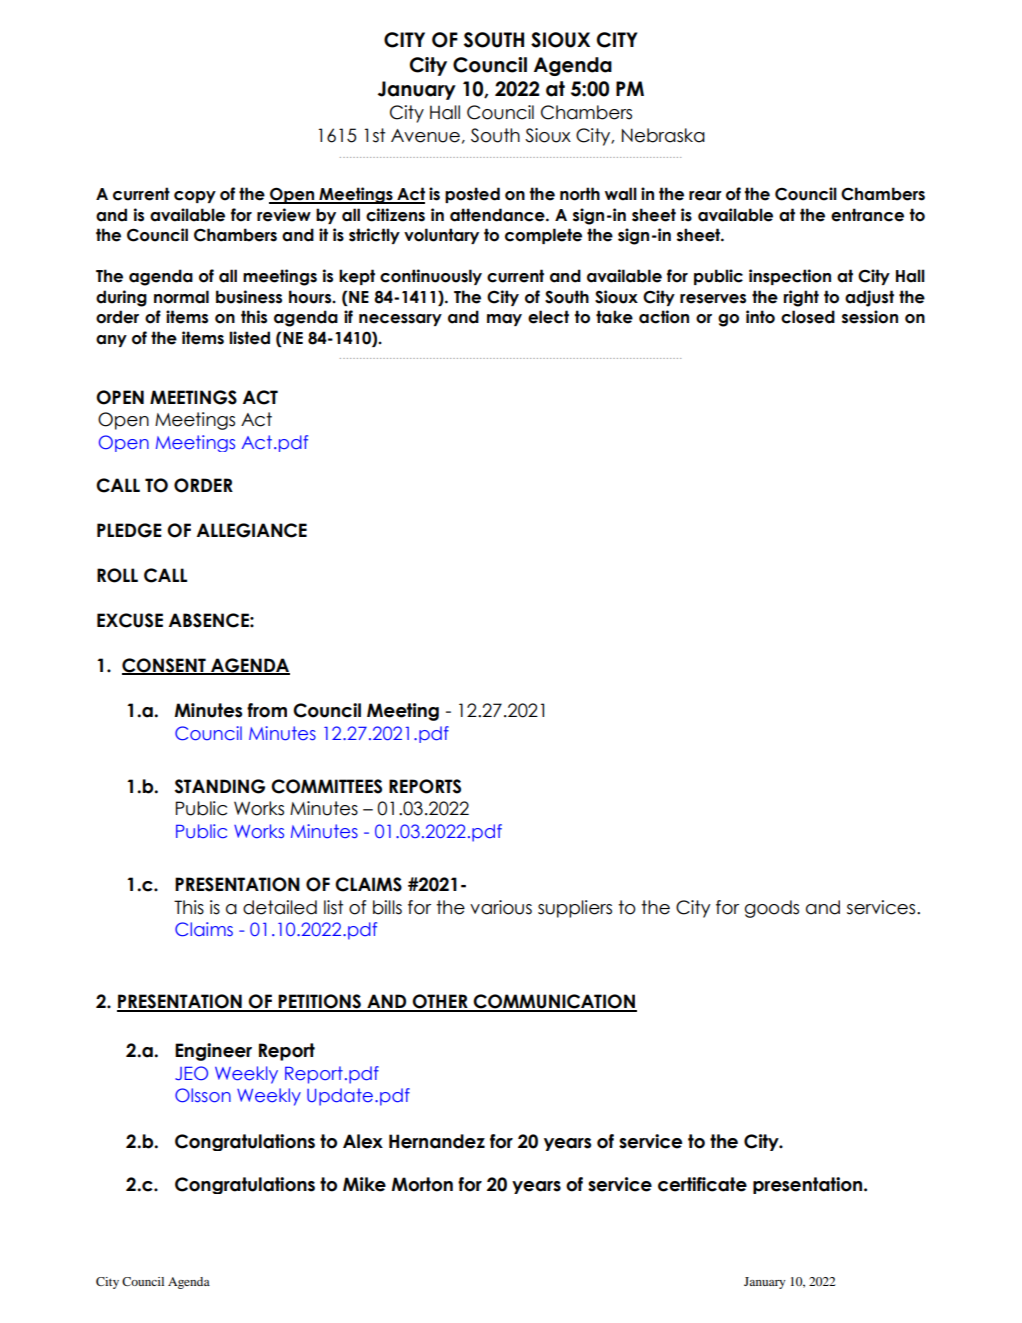 The height and width of the document is (1323, 1022). What do you see at coordinates (575, 909) in the document?
I see `suppliers` at bounding box center [575, 909].
